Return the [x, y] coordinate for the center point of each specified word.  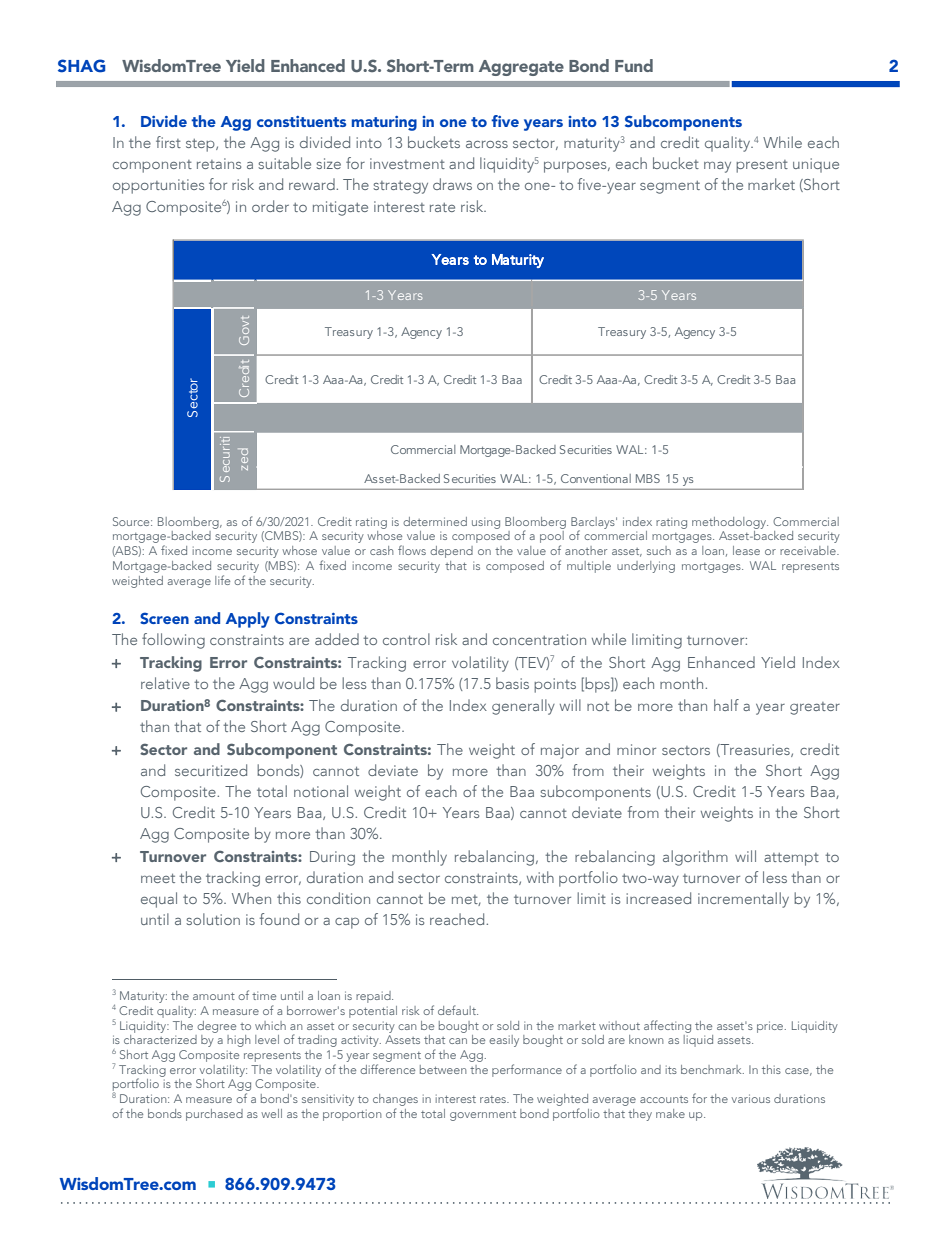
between [443, 1069]
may [717, 167]
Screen [164, 618]
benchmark [712, 1069]
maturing [384, 123]
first [168, 142]
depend [451, 552]
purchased [214, 1115]
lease [746, 550]
